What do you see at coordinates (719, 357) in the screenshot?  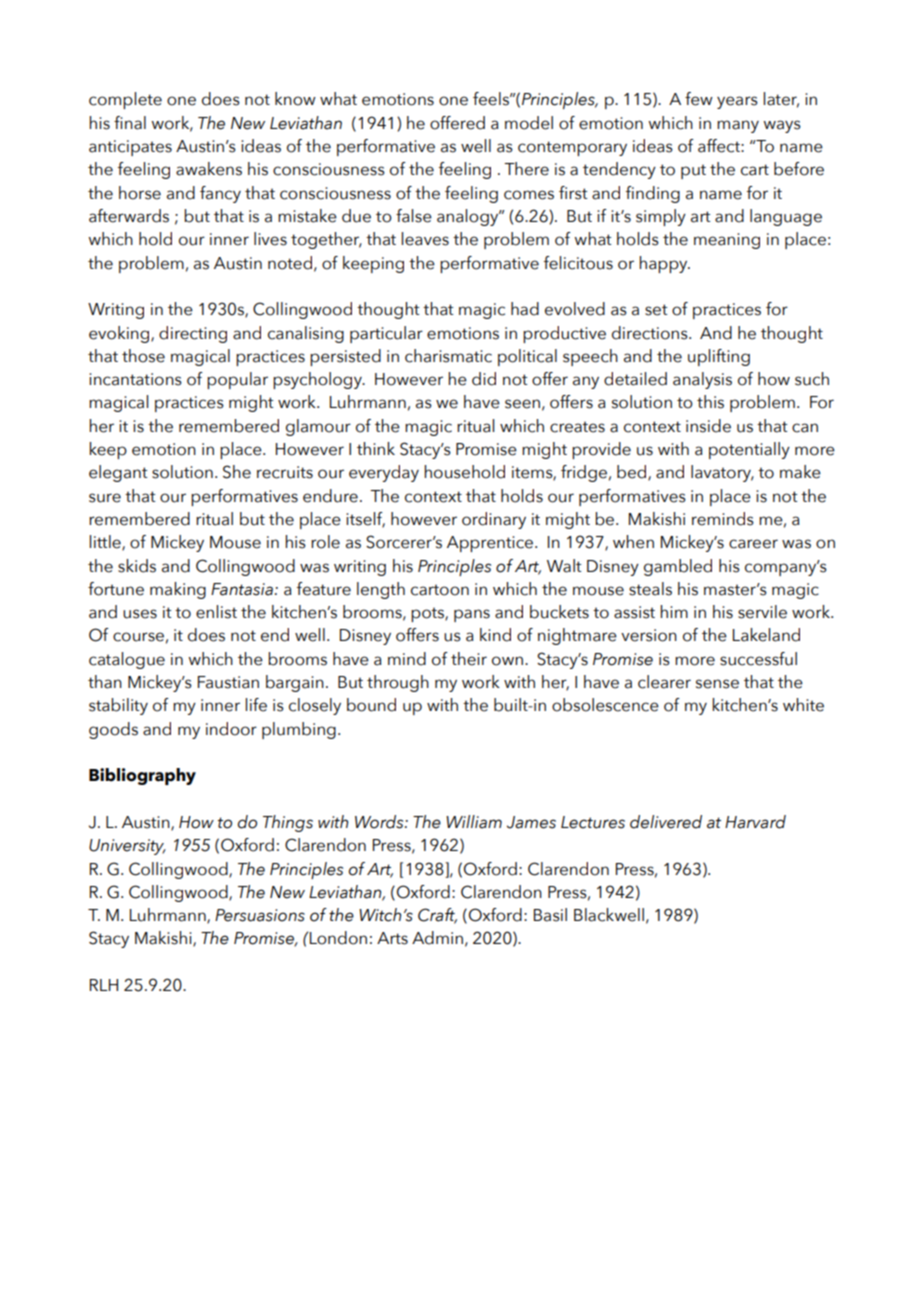 I see `uplifting` at bounding box center [719, 357].
